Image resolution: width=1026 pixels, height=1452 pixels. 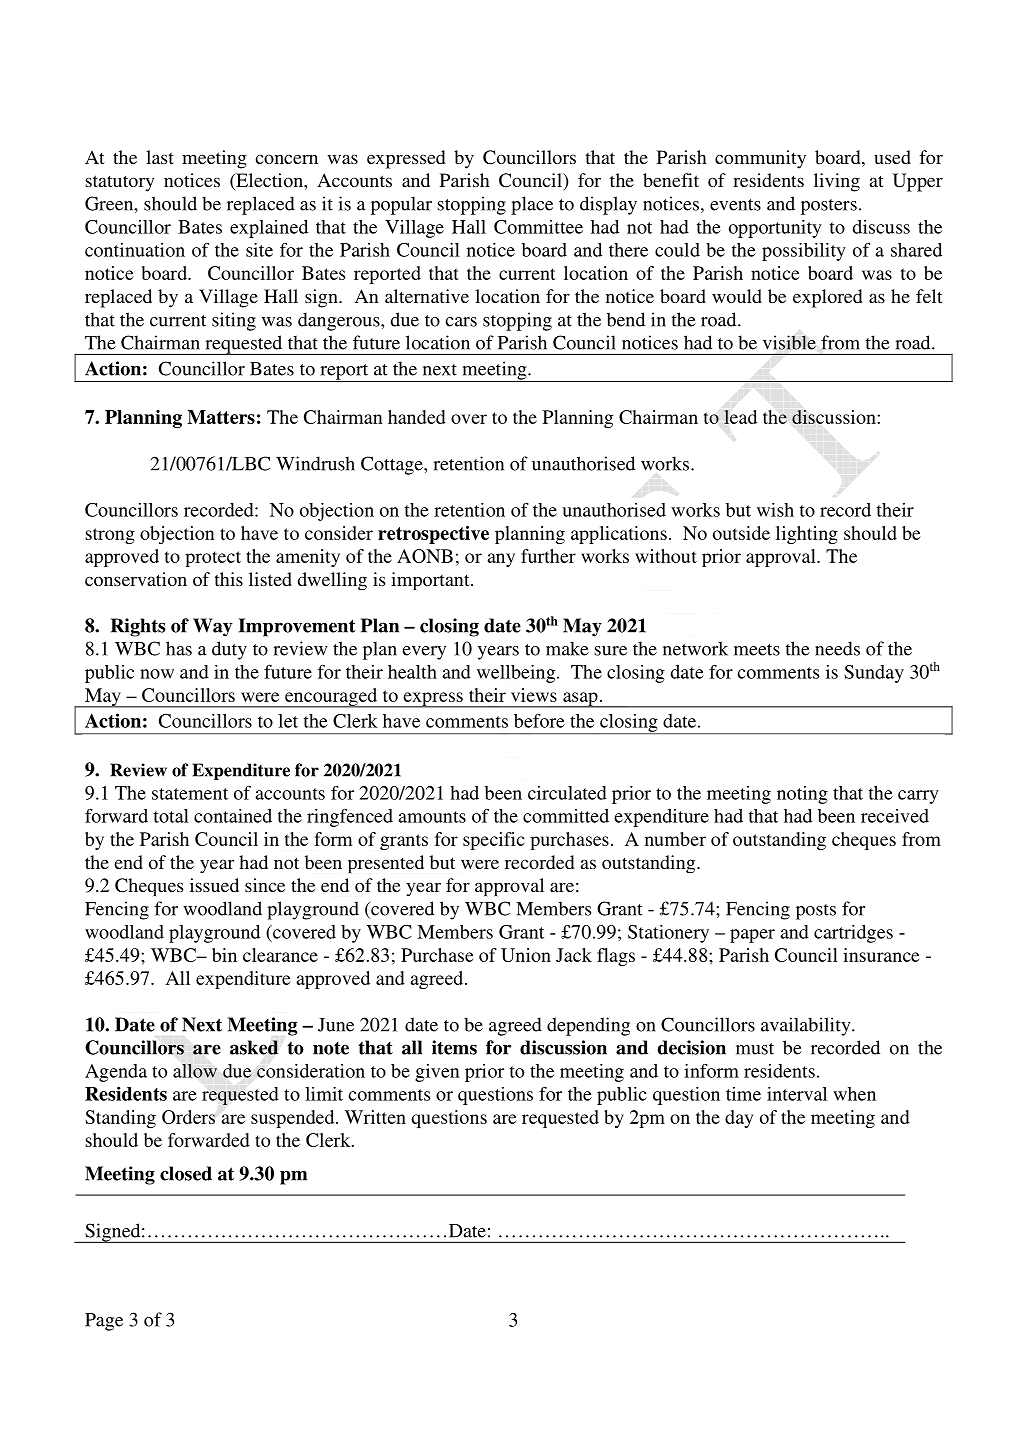 I want to click on bin, so click(x=224, y=955).
